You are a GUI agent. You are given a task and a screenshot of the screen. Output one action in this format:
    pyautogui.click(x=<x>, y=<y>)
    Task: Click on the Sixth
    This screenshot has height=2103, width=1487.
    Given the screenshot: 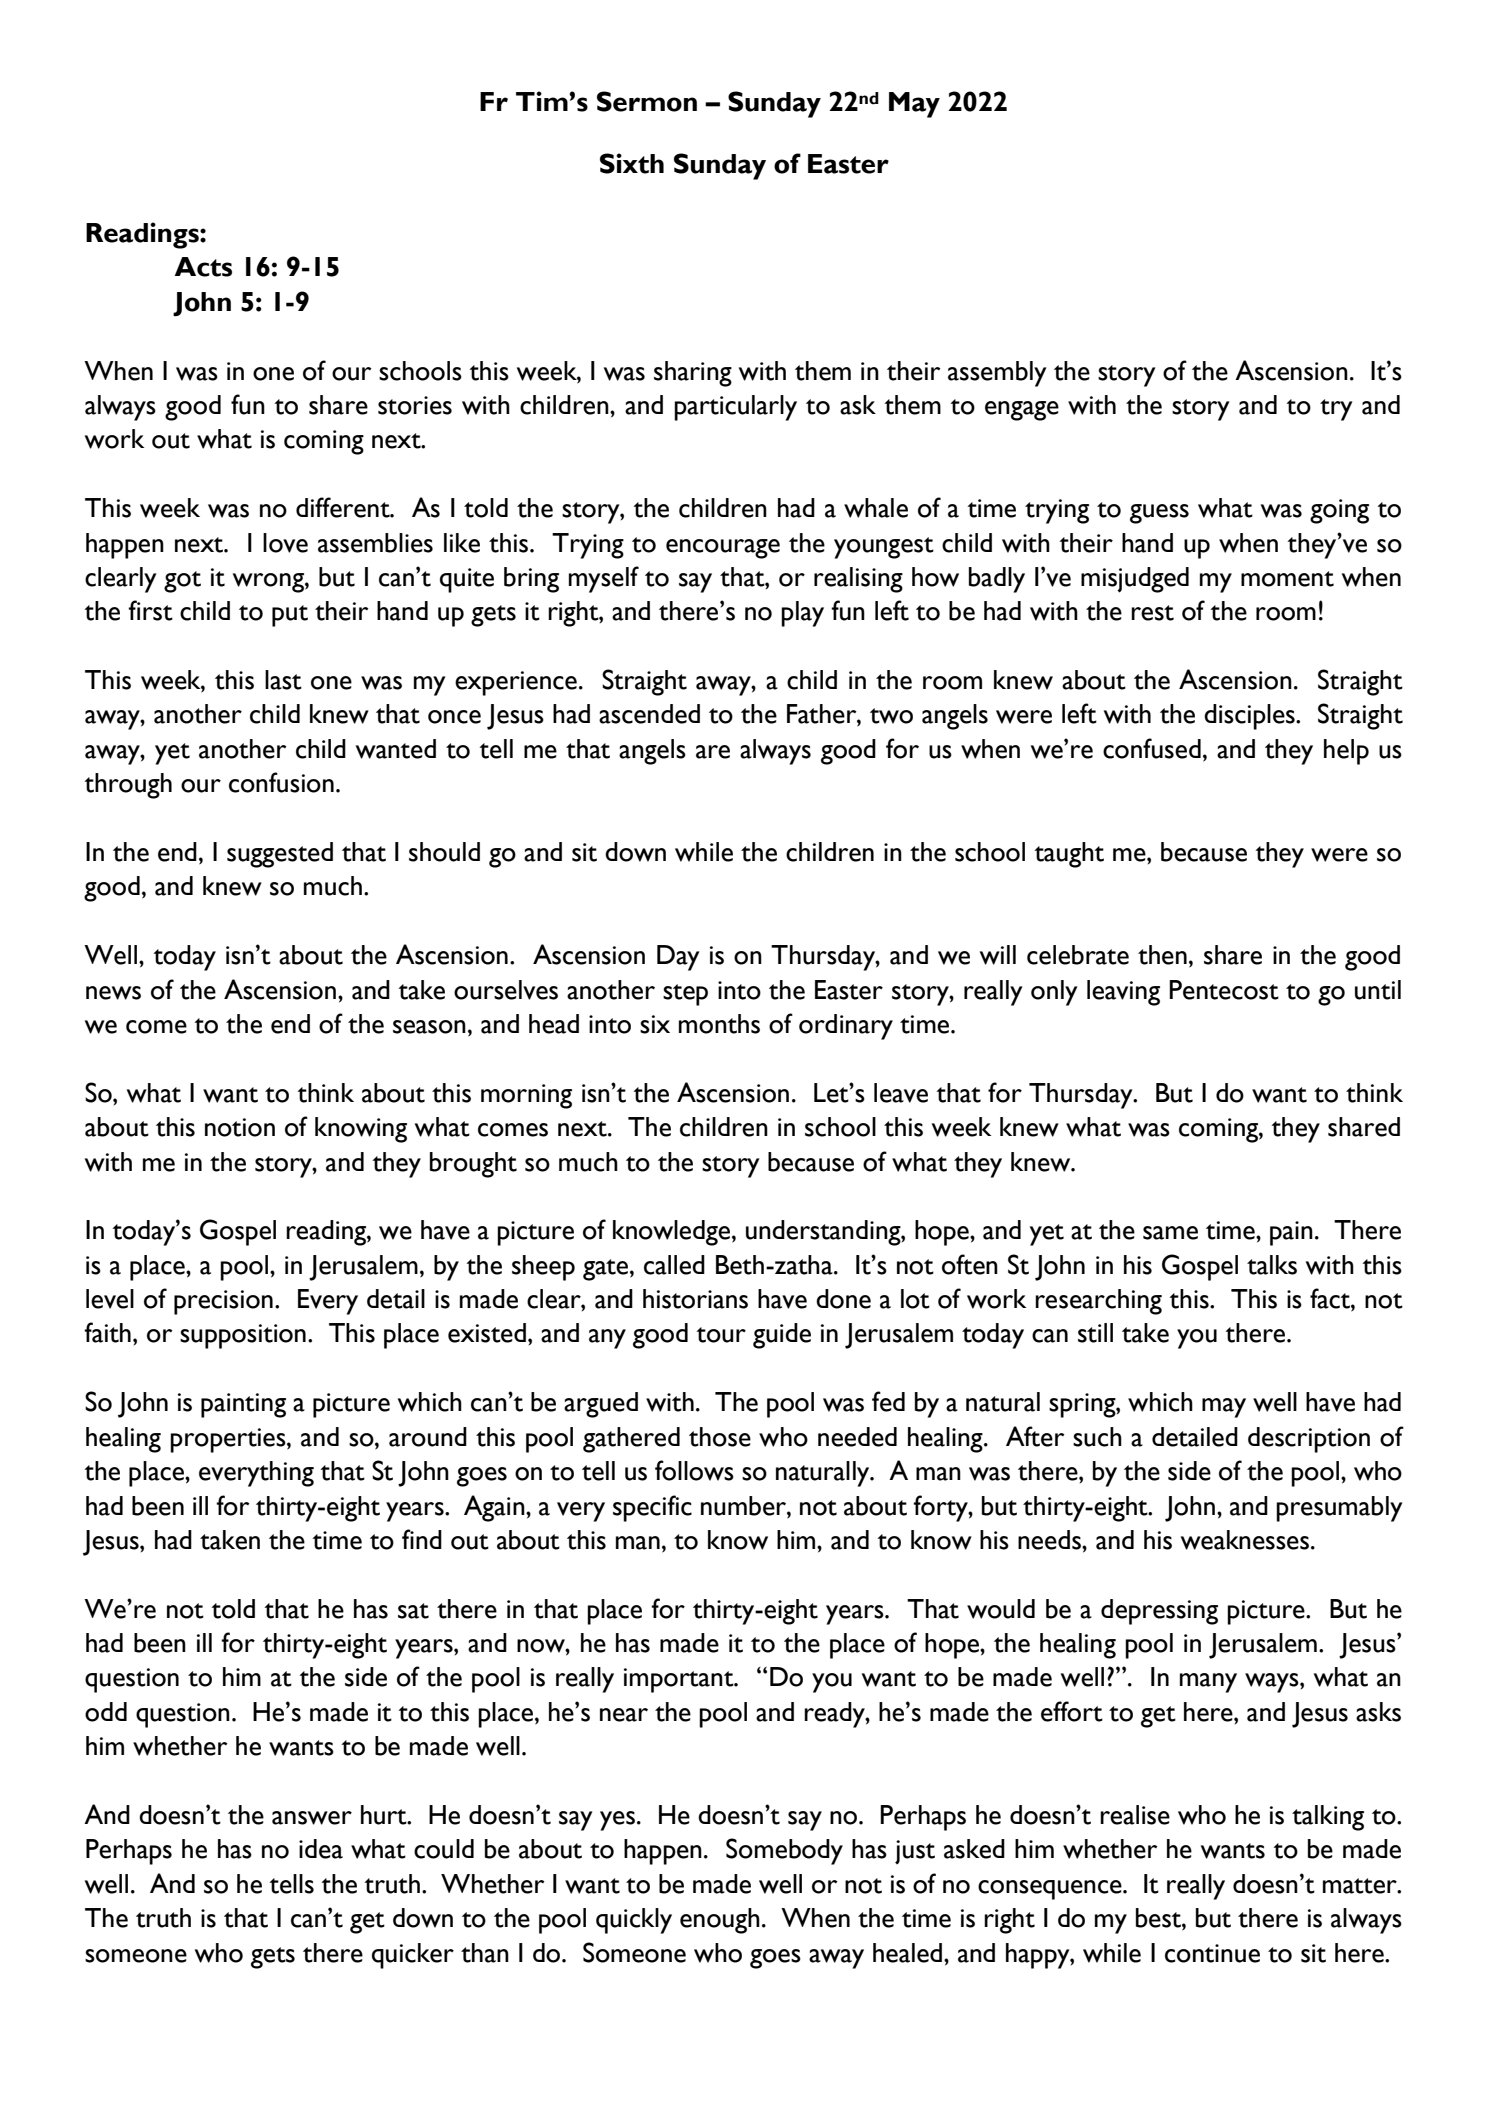 What is the action you would take?
    pyautogui.click(x=632, y=163)
